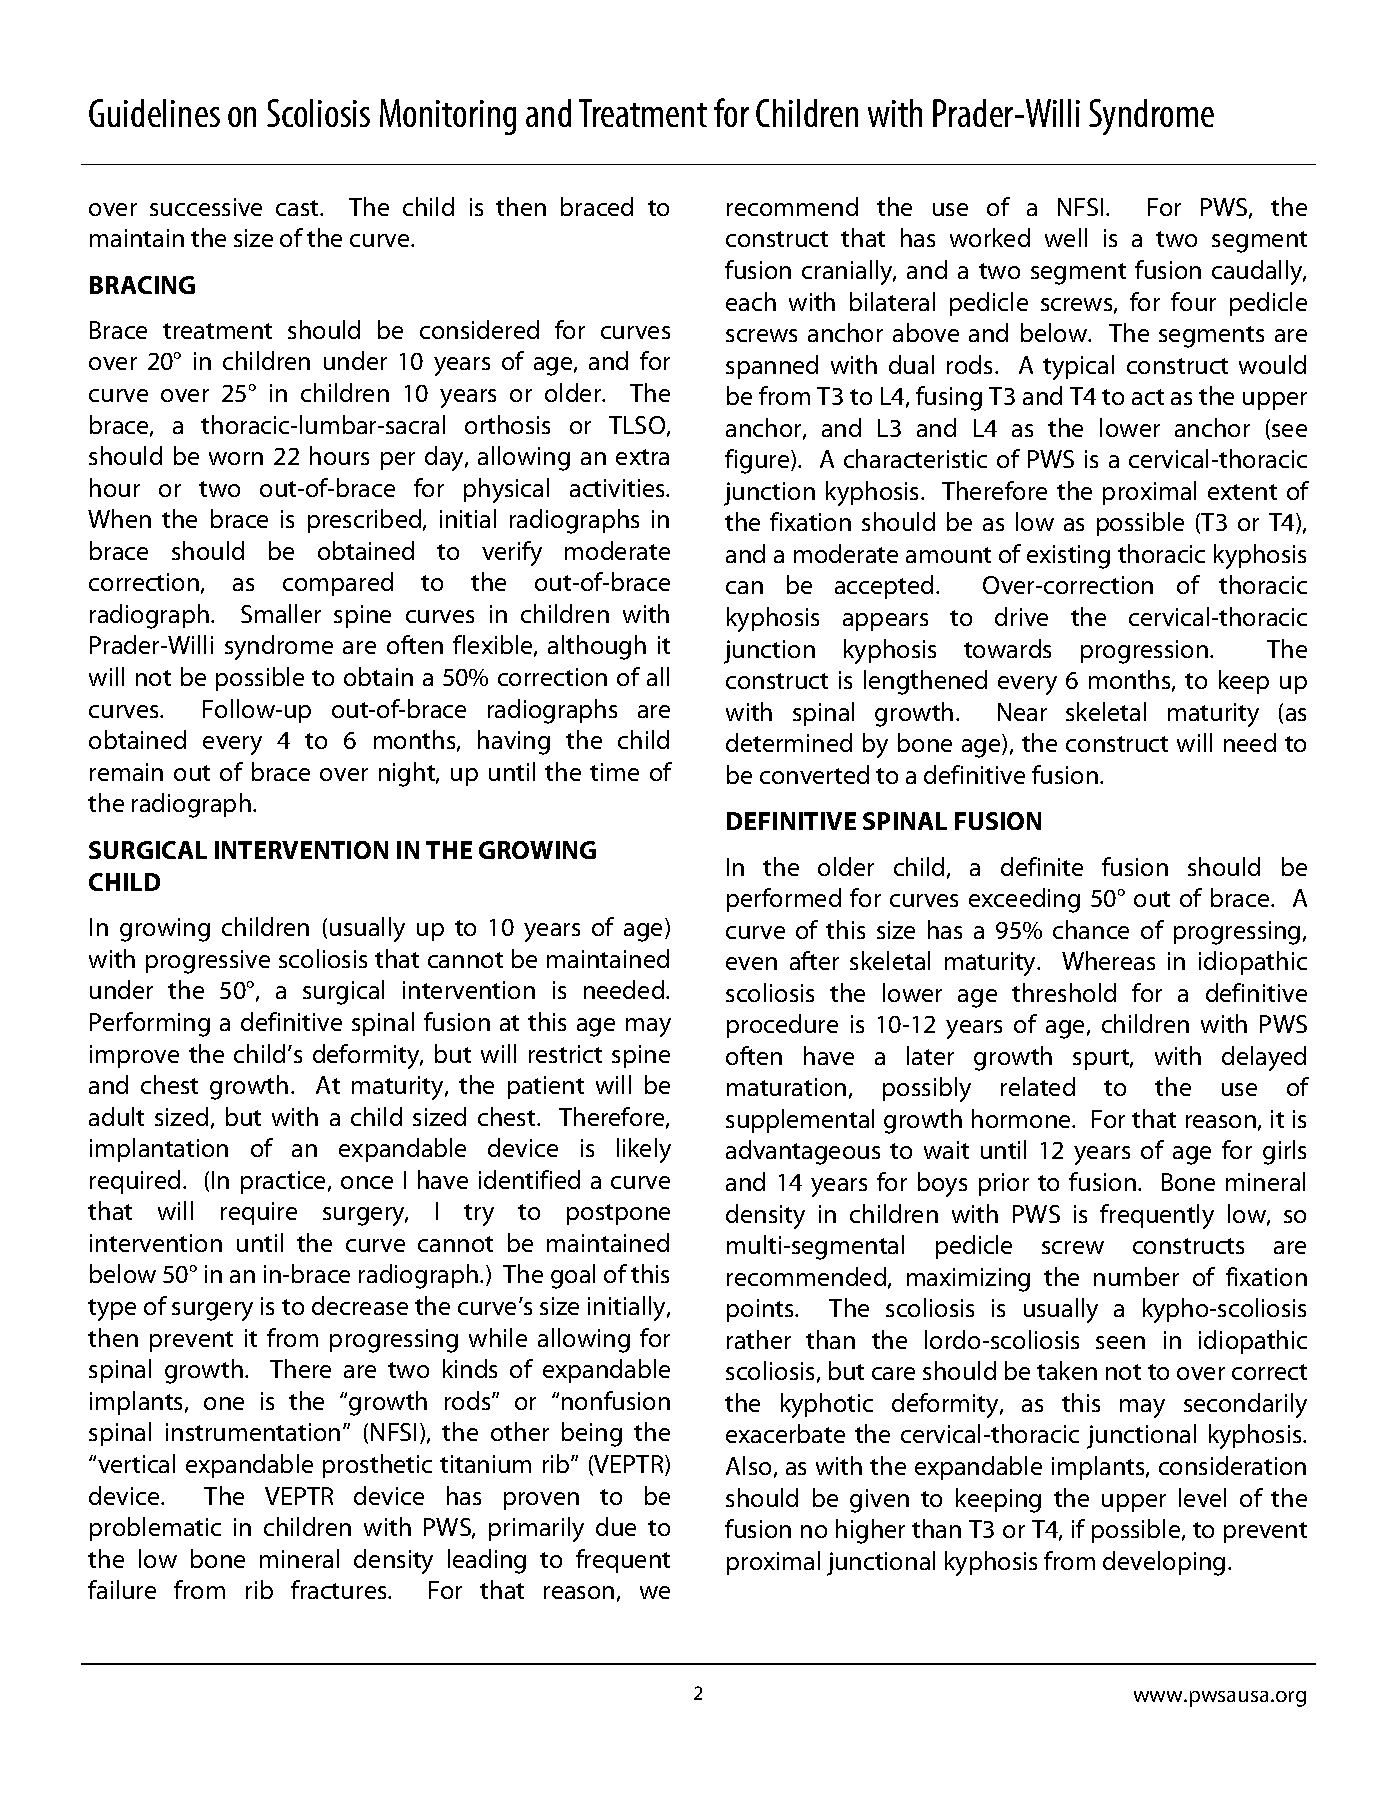  What do you see at coordinates (155, 1529) in the screenshot?
I see `problematic` at bounding box center [155, 1529].
